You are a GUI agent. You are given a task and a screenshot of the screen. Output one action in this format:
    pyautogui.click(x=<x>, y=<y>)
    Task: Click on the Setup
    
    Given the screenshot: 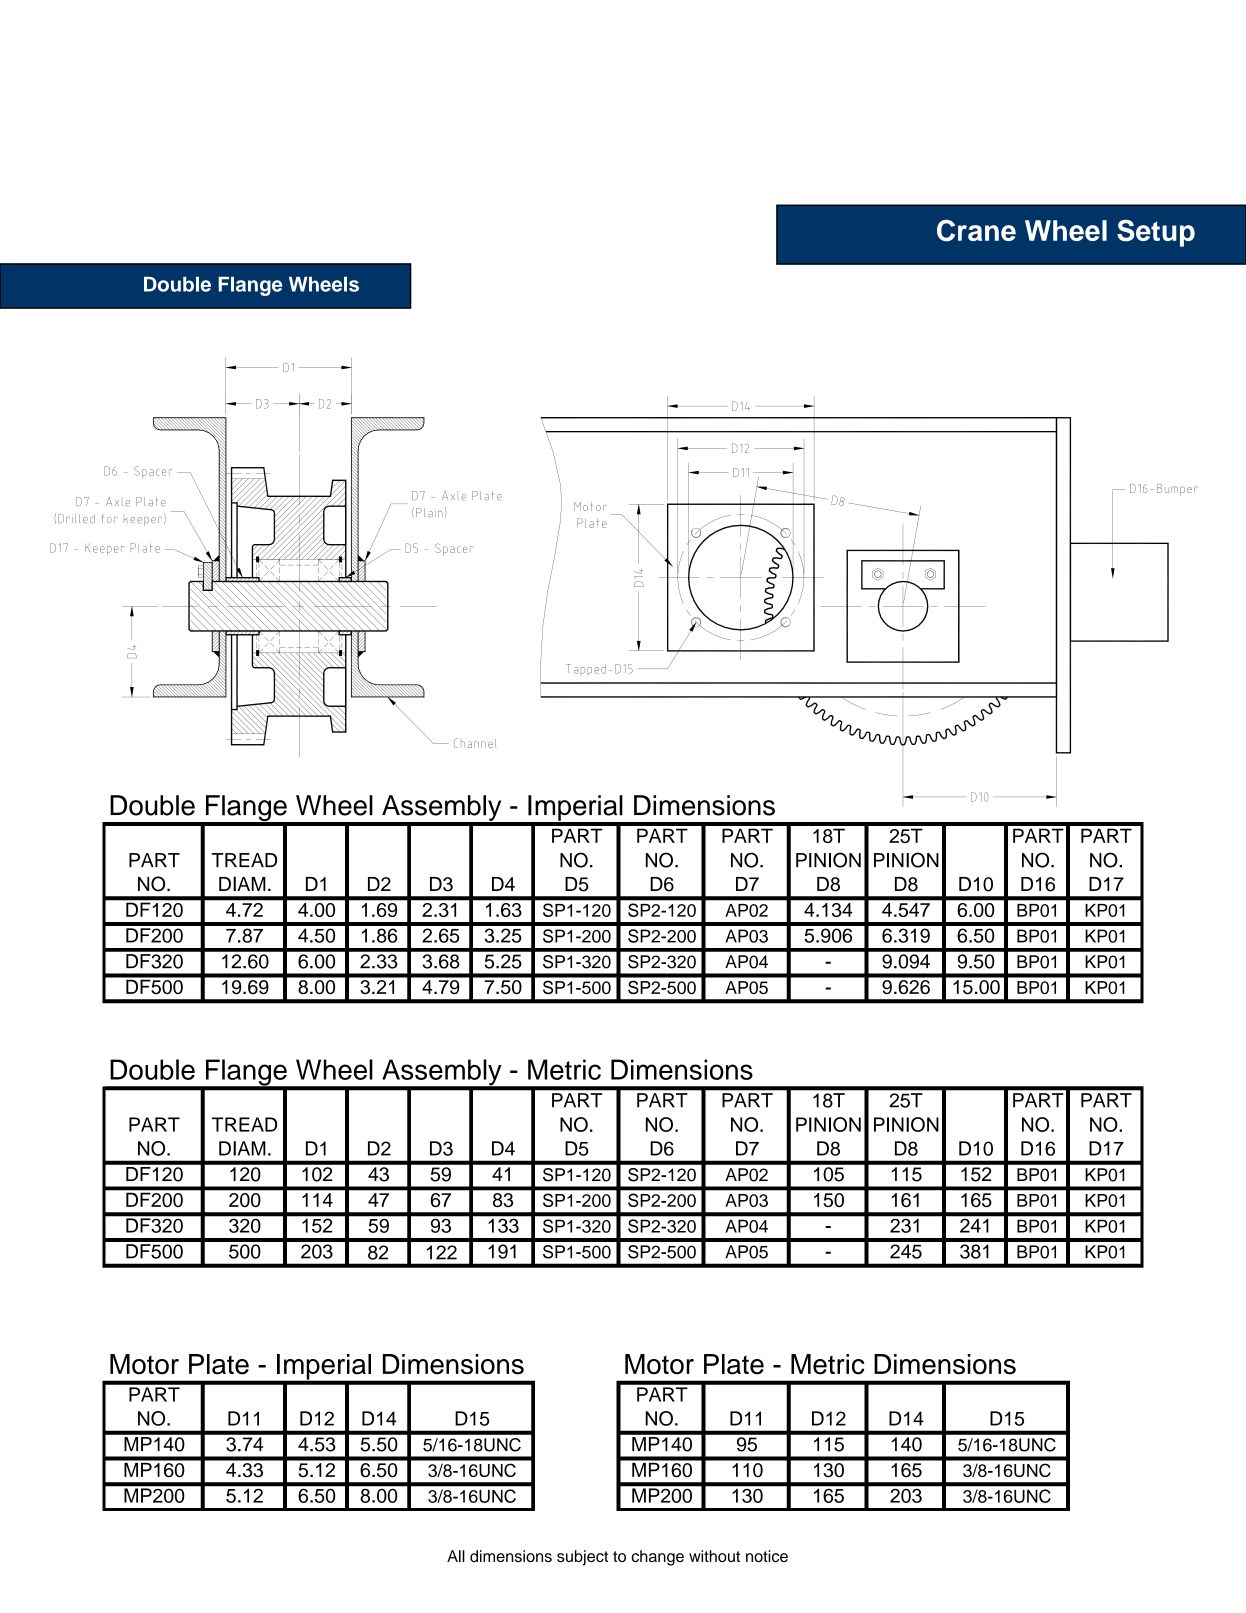 What is the action you would take?
    pyautogui.click(x=1156, y=233)
